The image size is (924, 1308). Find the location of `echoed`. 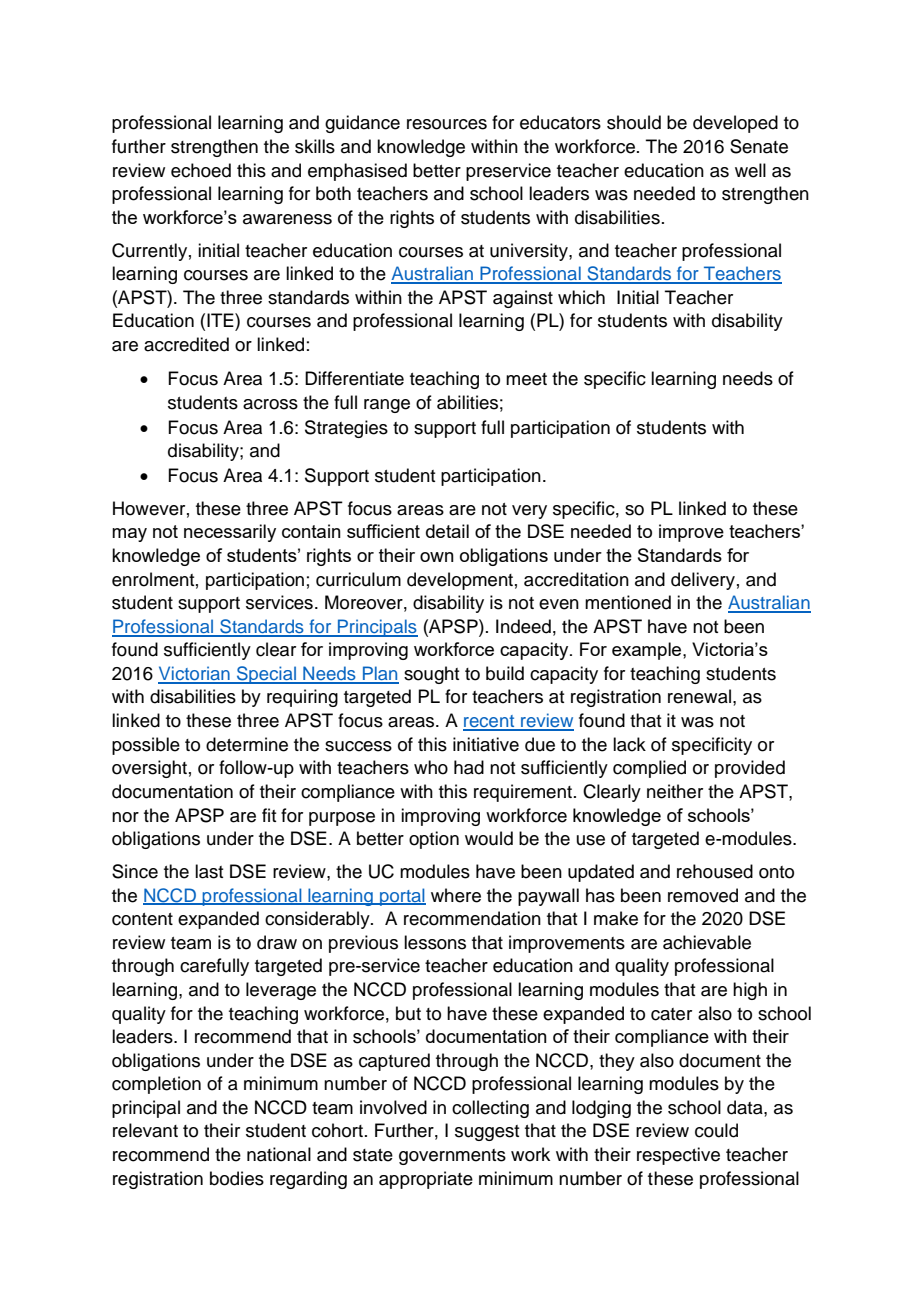

echoed is located at coordinates (201, 170).
